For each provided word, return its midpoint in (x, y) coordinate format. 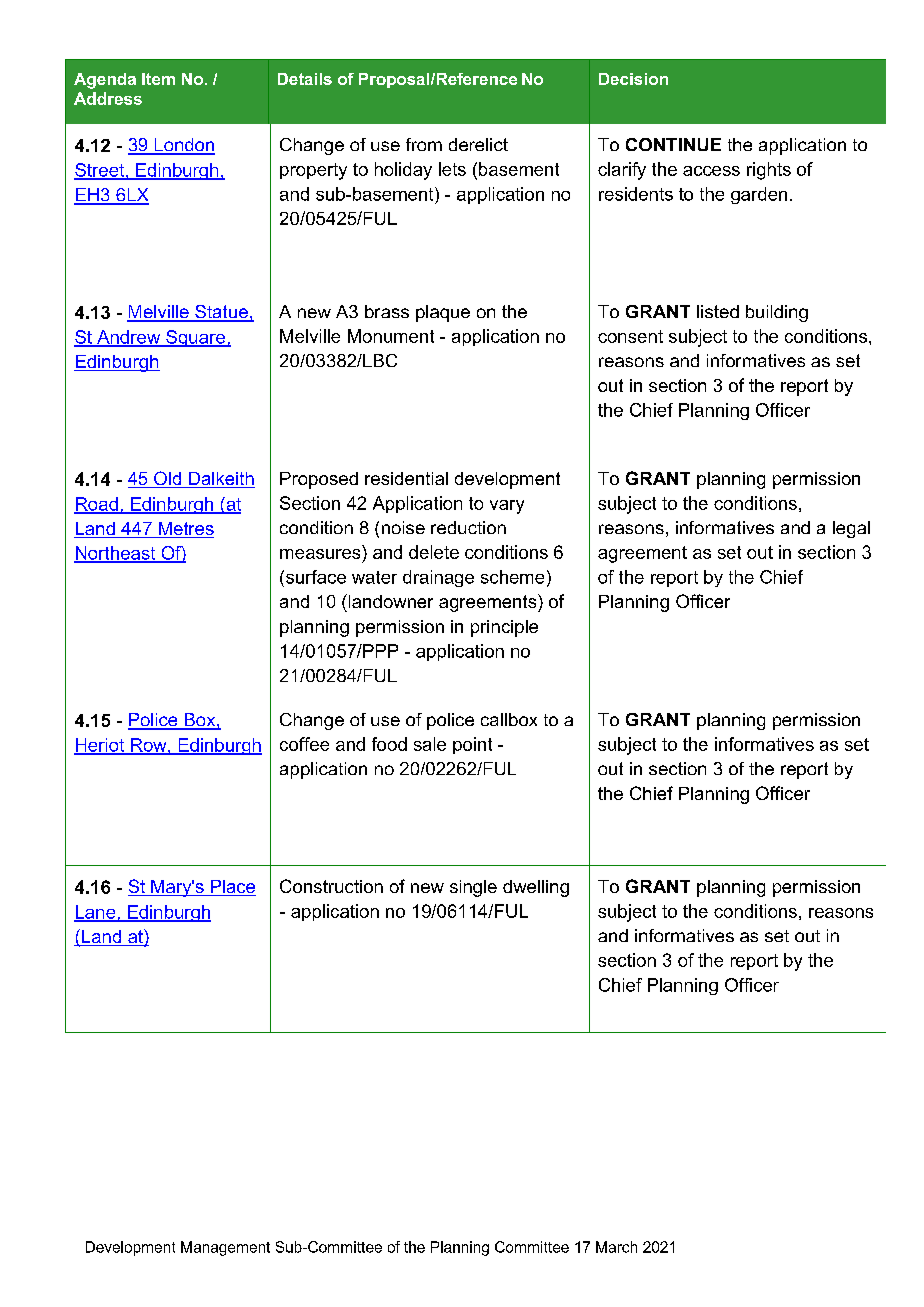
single (473, 888)
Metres (185, 530)
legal (851, 529)
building (777, 313)
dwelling (536, 888)
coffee (304, 744)
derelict (478, 144)
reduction (468, 527)
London (183, 146)
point (472, 745)
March (616, 1247)
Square (196, 338)
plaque (443, 313)
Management (225, 1248)
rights (769, 171)
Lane (96, 913)
